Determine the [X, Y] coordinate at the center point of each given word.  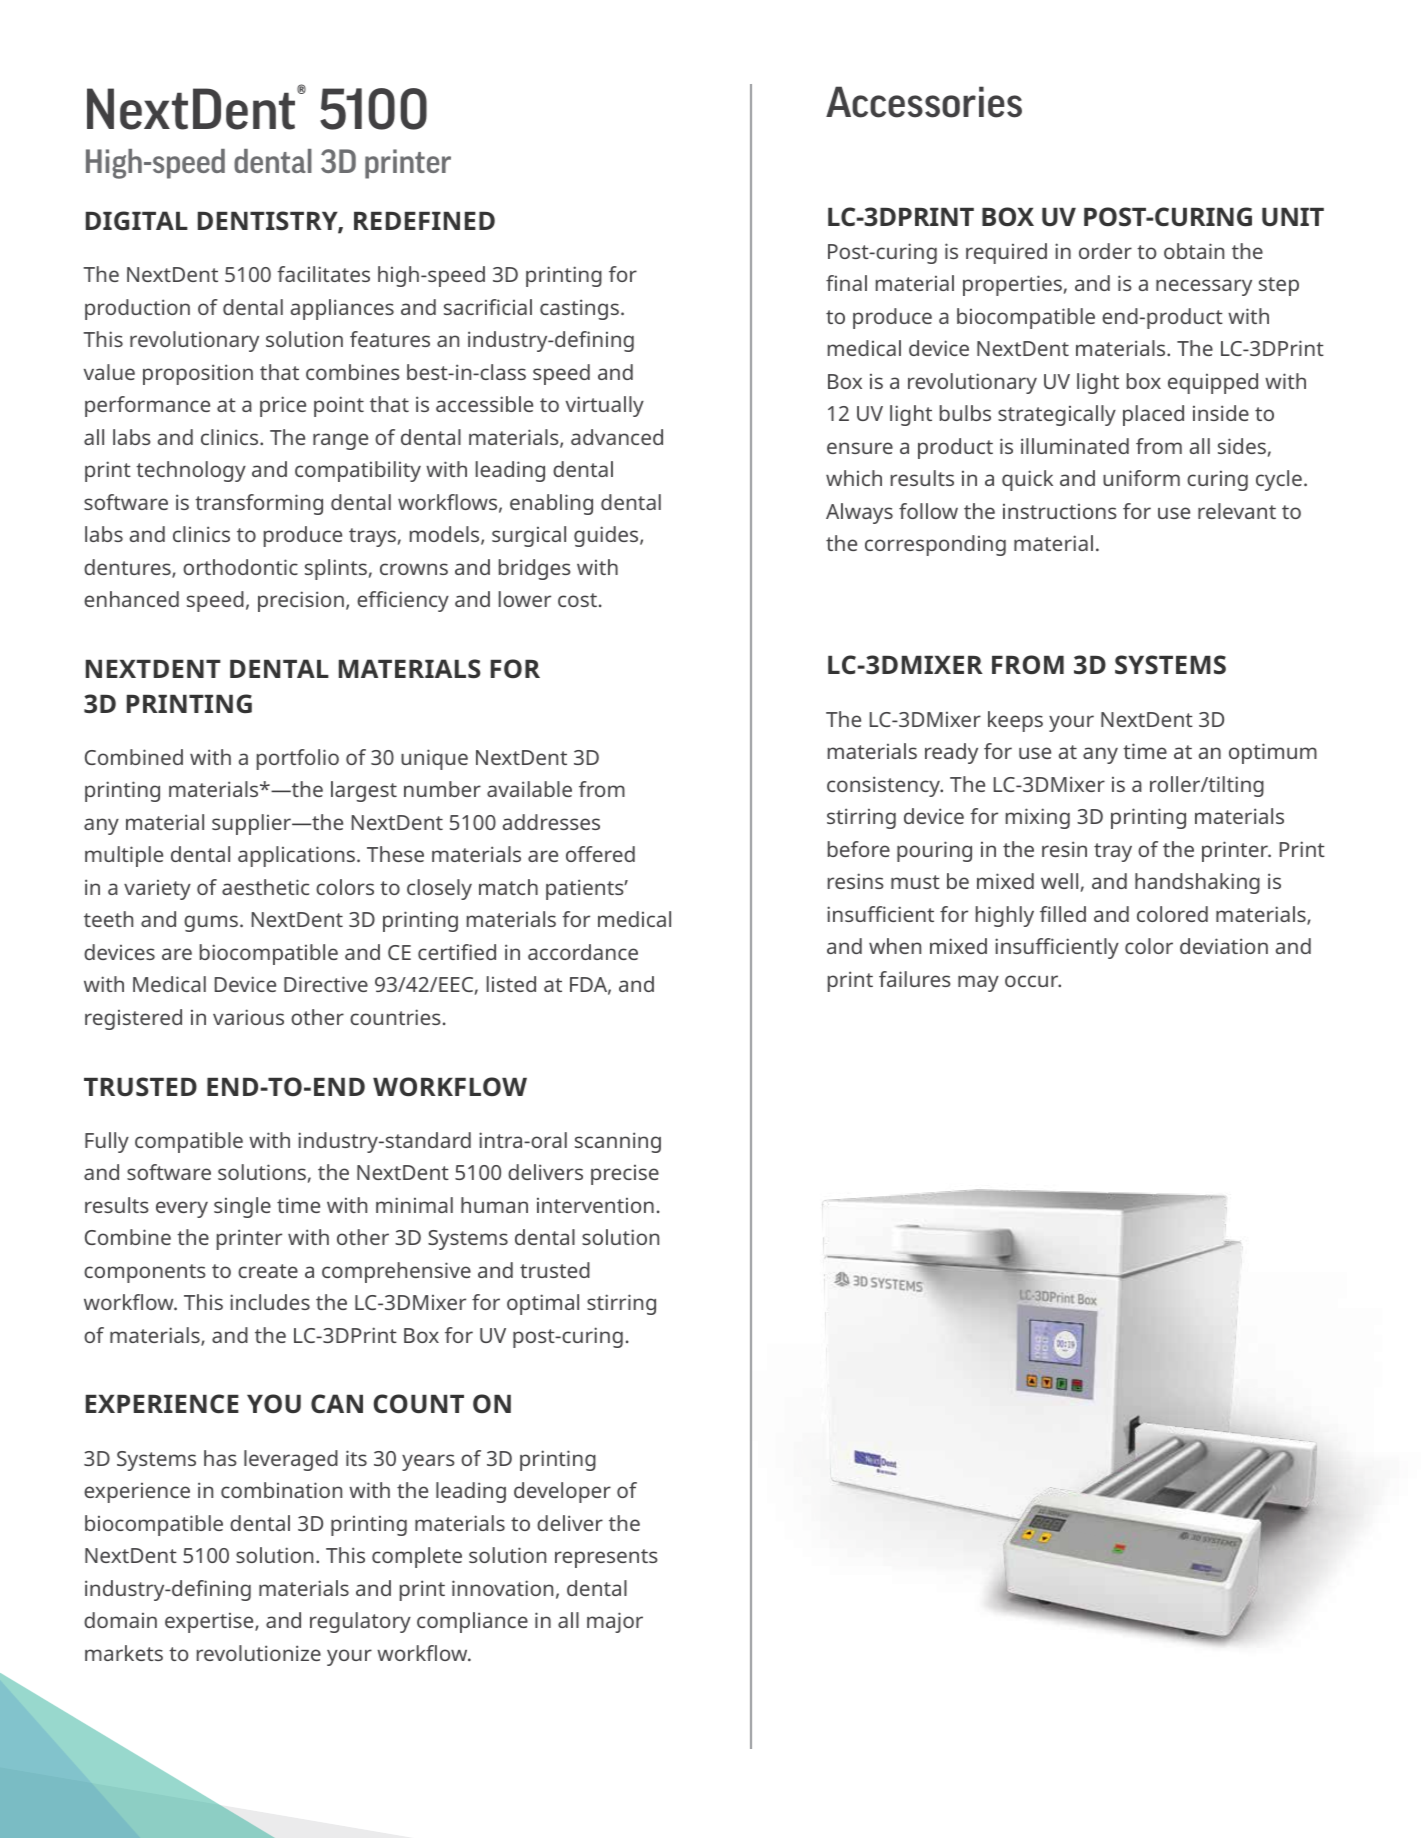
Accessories [924, 102]
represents [606, 1558]
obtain [1194, 251]
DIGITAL [137, 220]
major [615, 1622]
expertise [210, 1623]
